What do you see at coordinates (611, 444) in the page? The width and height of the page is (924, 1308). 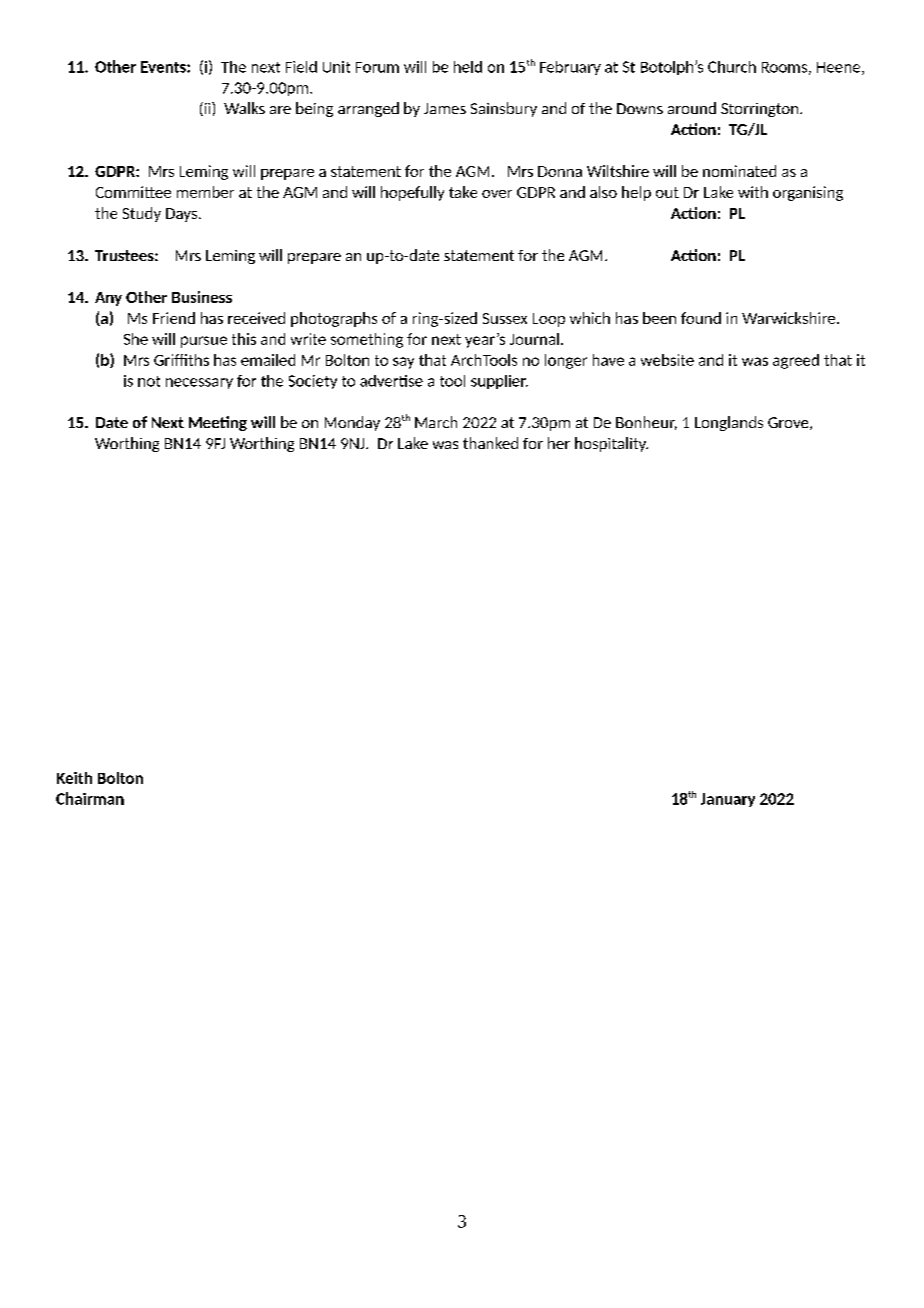 I see `hospitality` at bounding box center [611, 444].
